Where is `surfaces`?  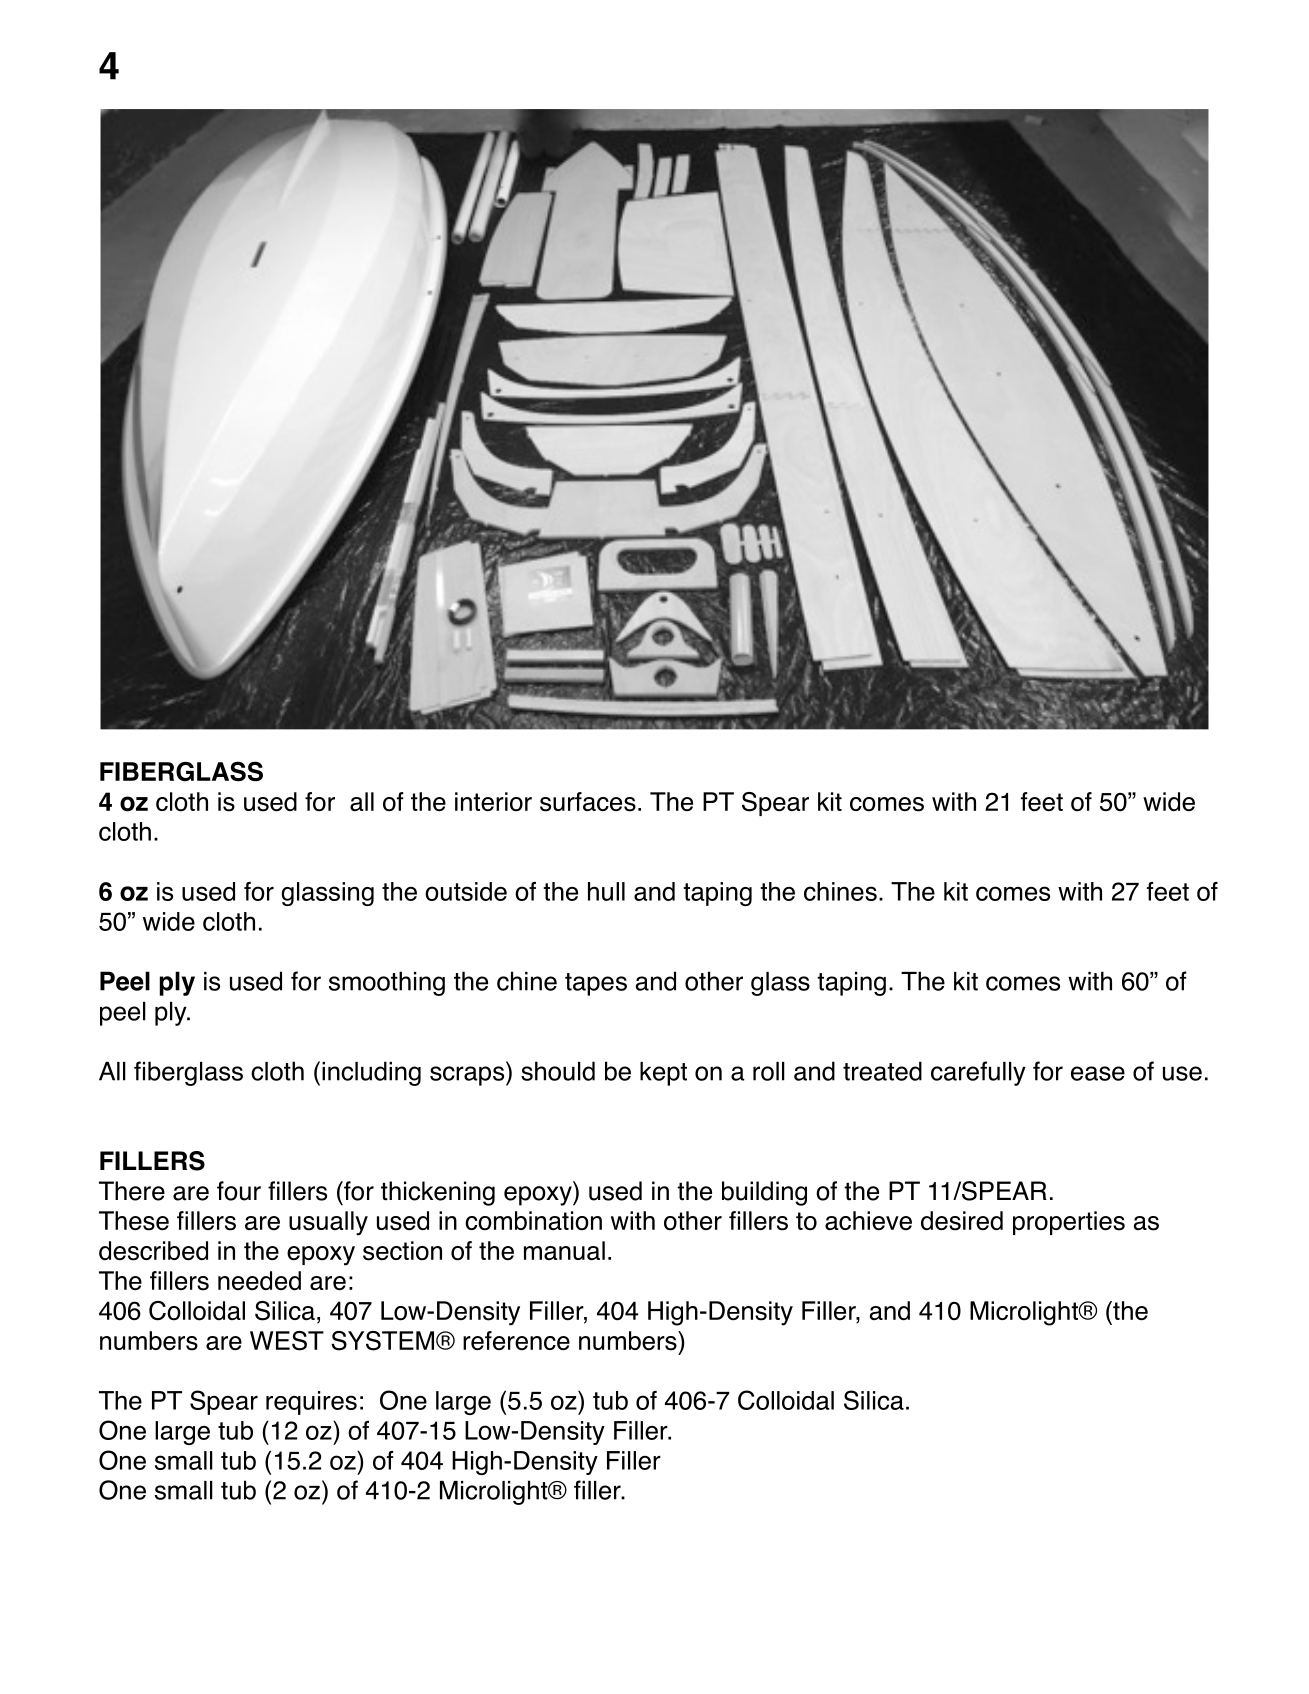 surfaces is located at coordinates (588, 802).
